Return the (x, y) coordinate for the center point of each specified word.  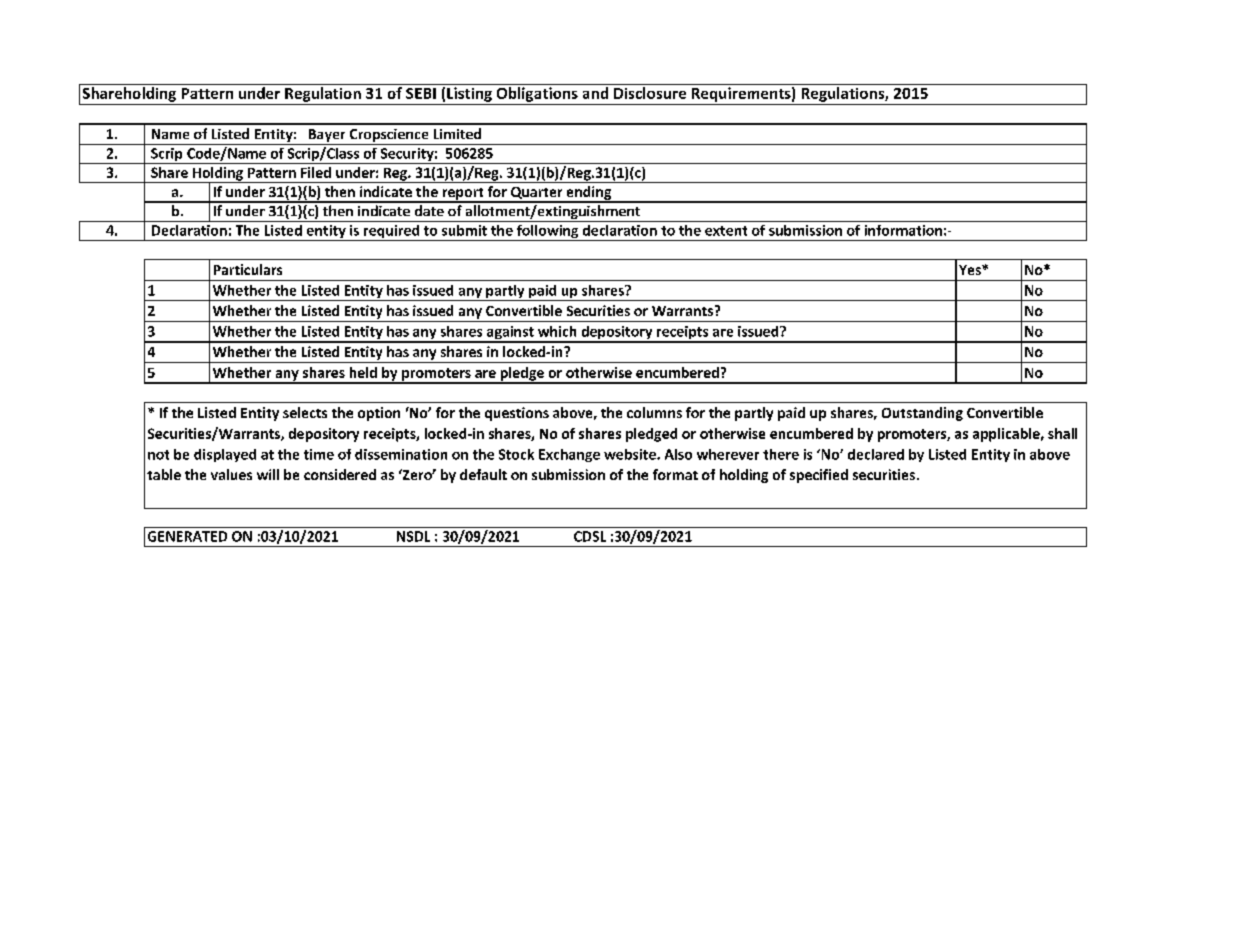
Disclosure (650, 91)
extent (726, 231)
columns (654, 412)
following (547, 233)
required (391, 233)
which (557, 331)
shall (1062, 433)
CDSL (590, 536)
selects (305, 412)
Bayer (327, 137)
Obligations (537, 93)
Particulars (248, 269)
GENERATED (187, 536)
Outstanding (922, 414)
